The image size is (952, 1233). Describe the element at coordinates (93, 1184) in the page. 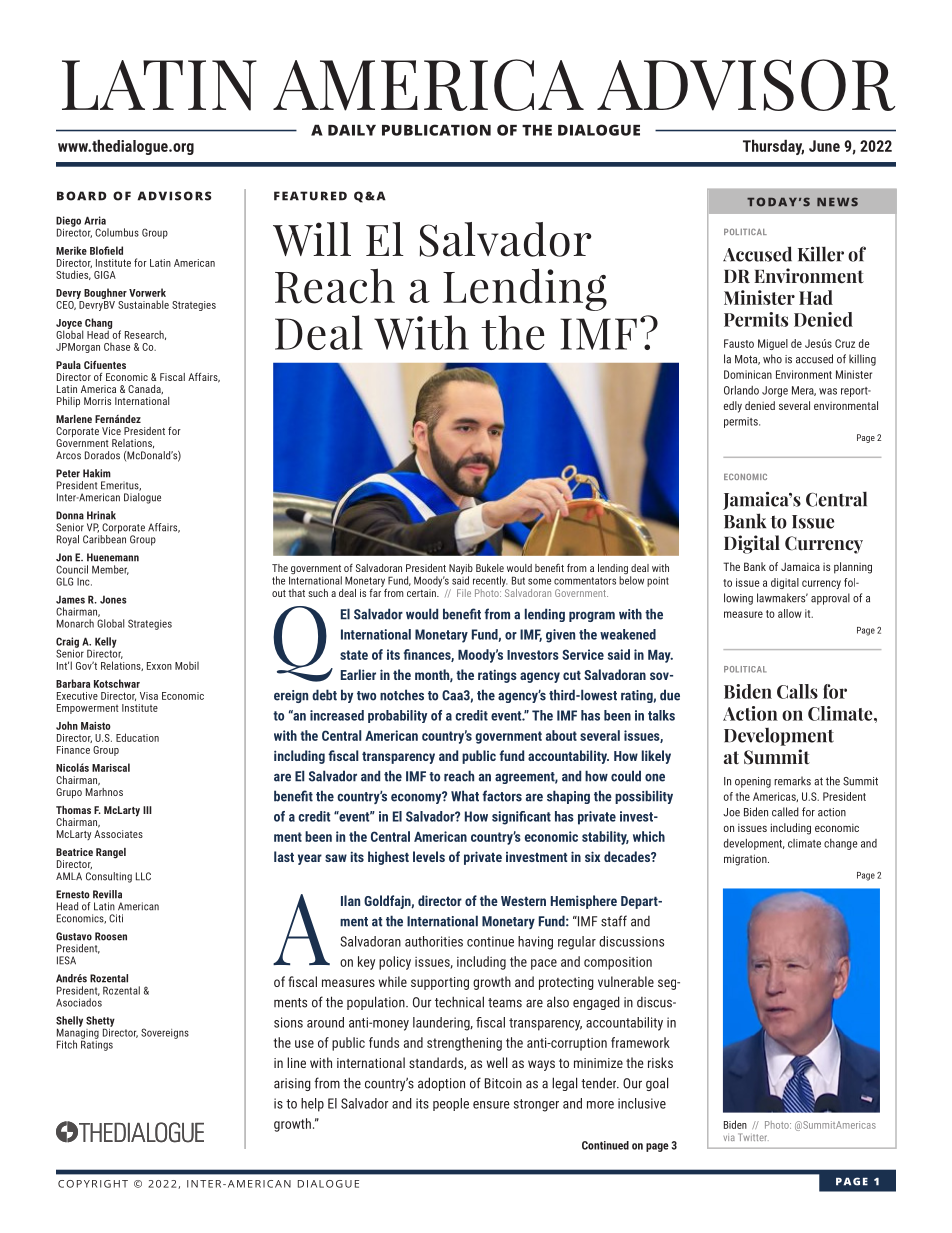

I see `COPYRIGHT` at that location.
